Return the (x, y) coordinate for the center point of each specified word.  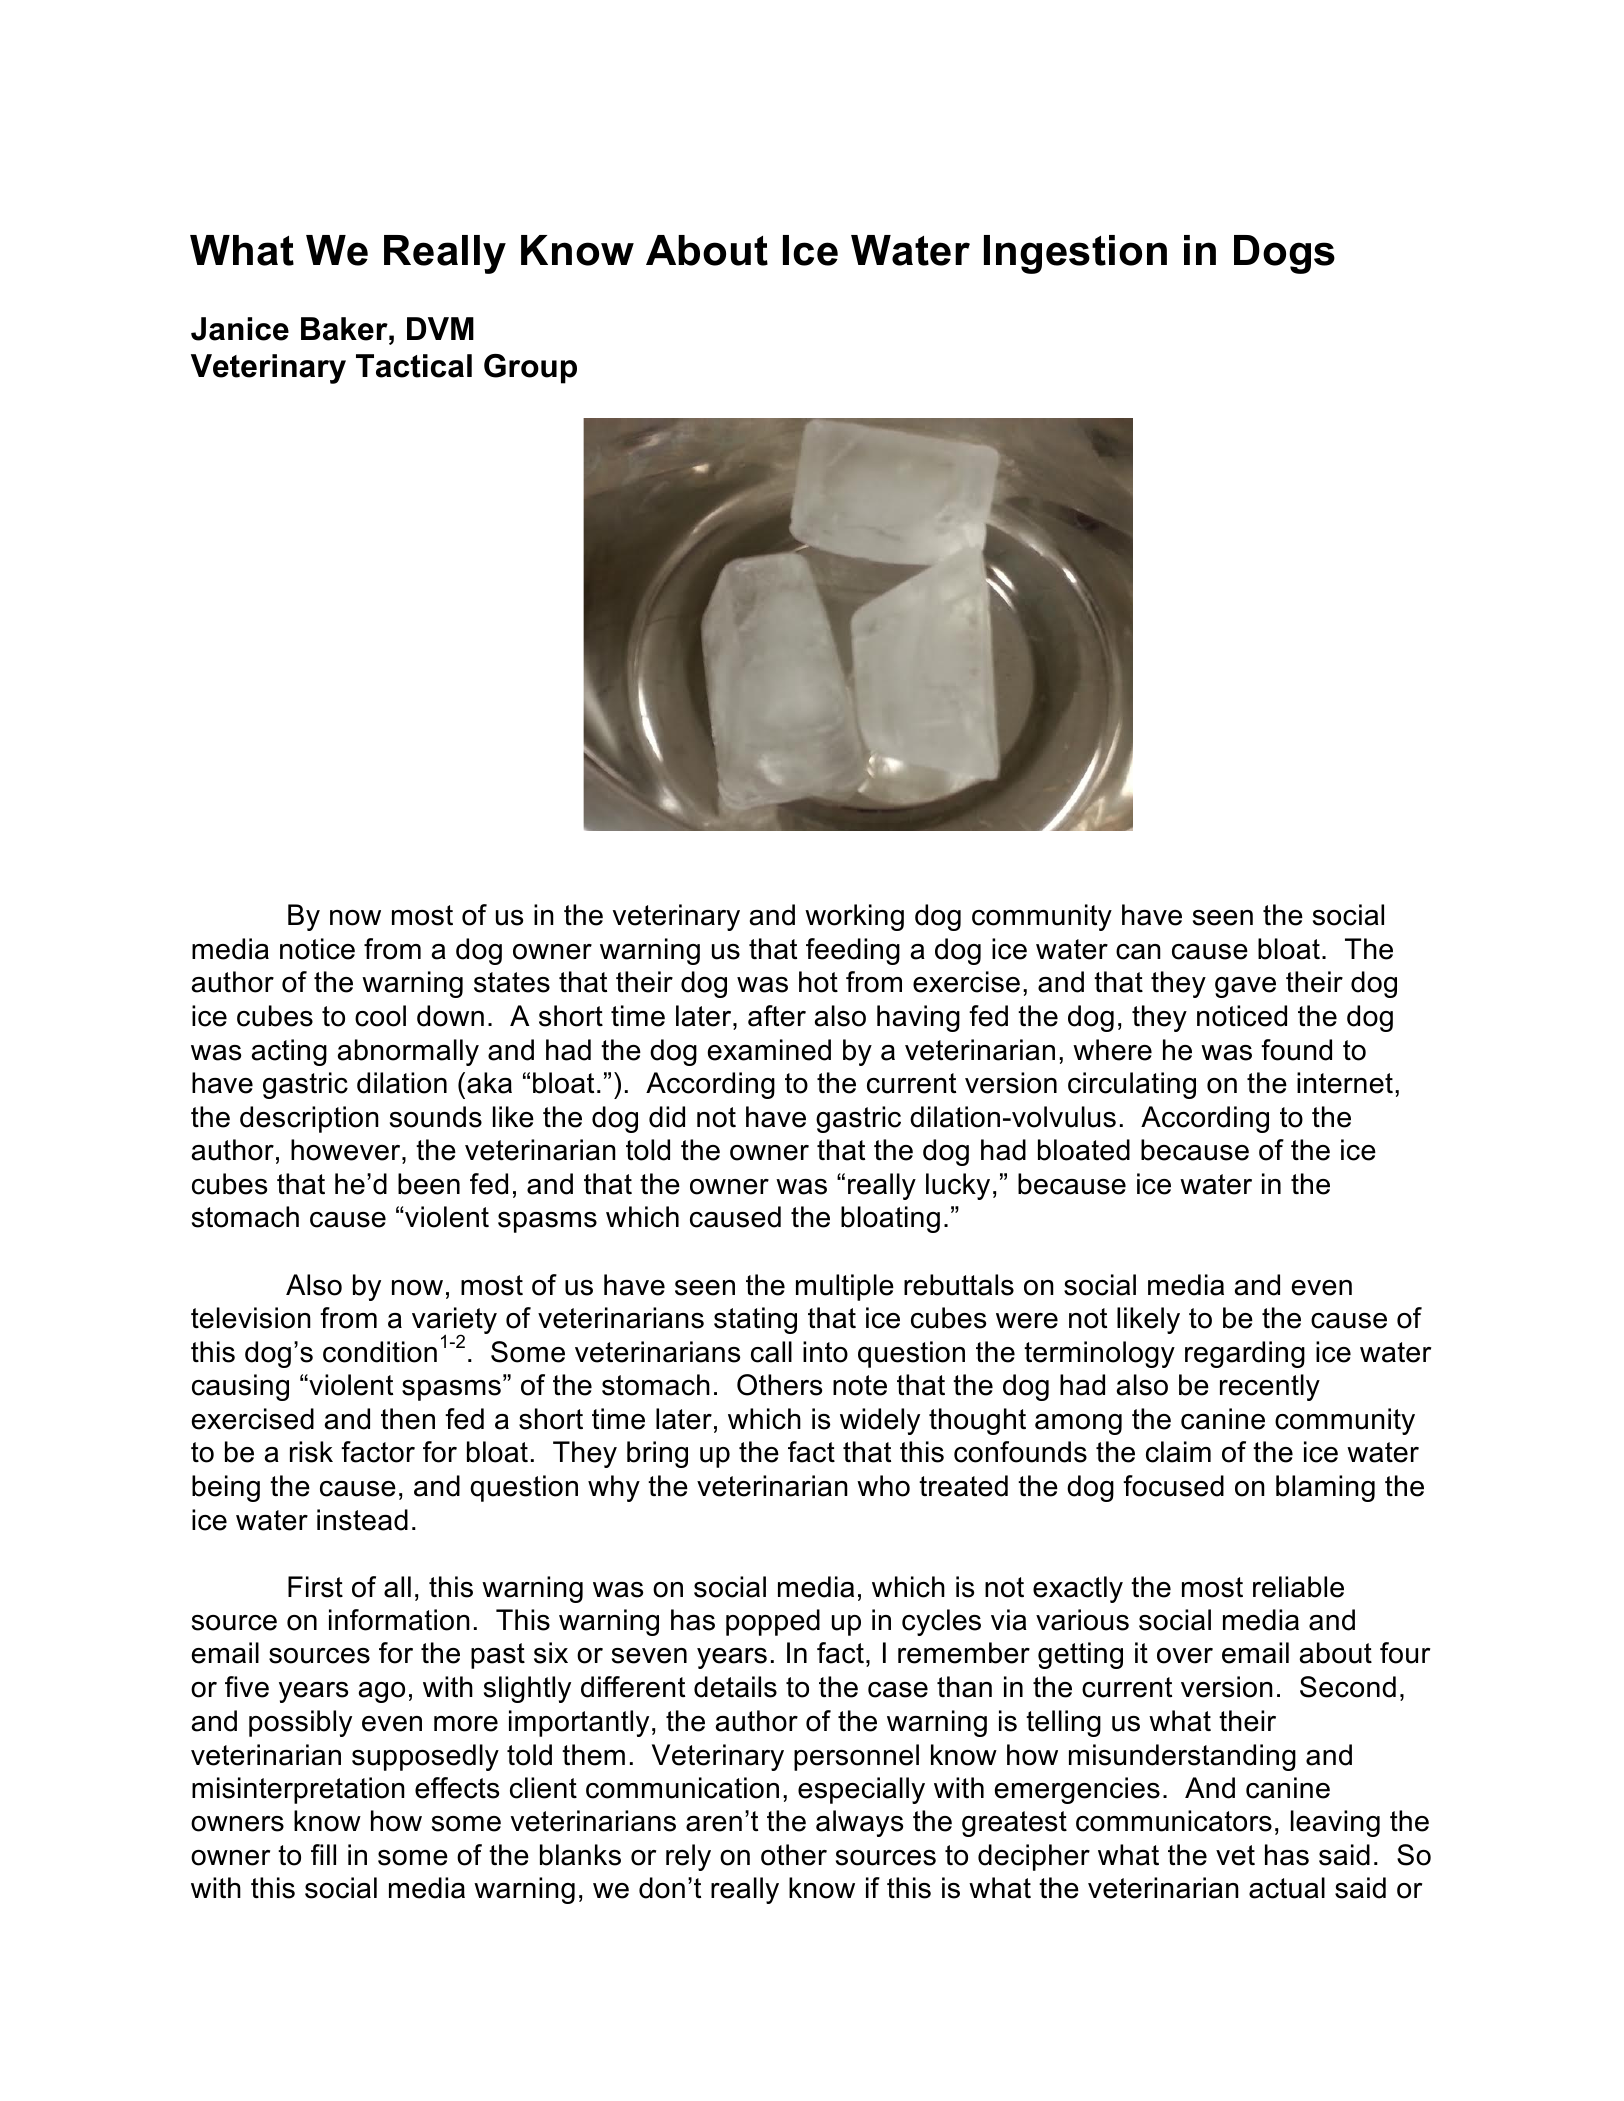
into (825, 1352)
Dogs (1284, 254)
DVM (440, 328)
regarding (1245, 1354)
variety (454, 1322)
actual (1287, 1888)
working (854, 917)
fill (323, 1854)
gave (1245, 987)
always (859, 1823)
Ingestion (1075, 254)
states (512, 982)
